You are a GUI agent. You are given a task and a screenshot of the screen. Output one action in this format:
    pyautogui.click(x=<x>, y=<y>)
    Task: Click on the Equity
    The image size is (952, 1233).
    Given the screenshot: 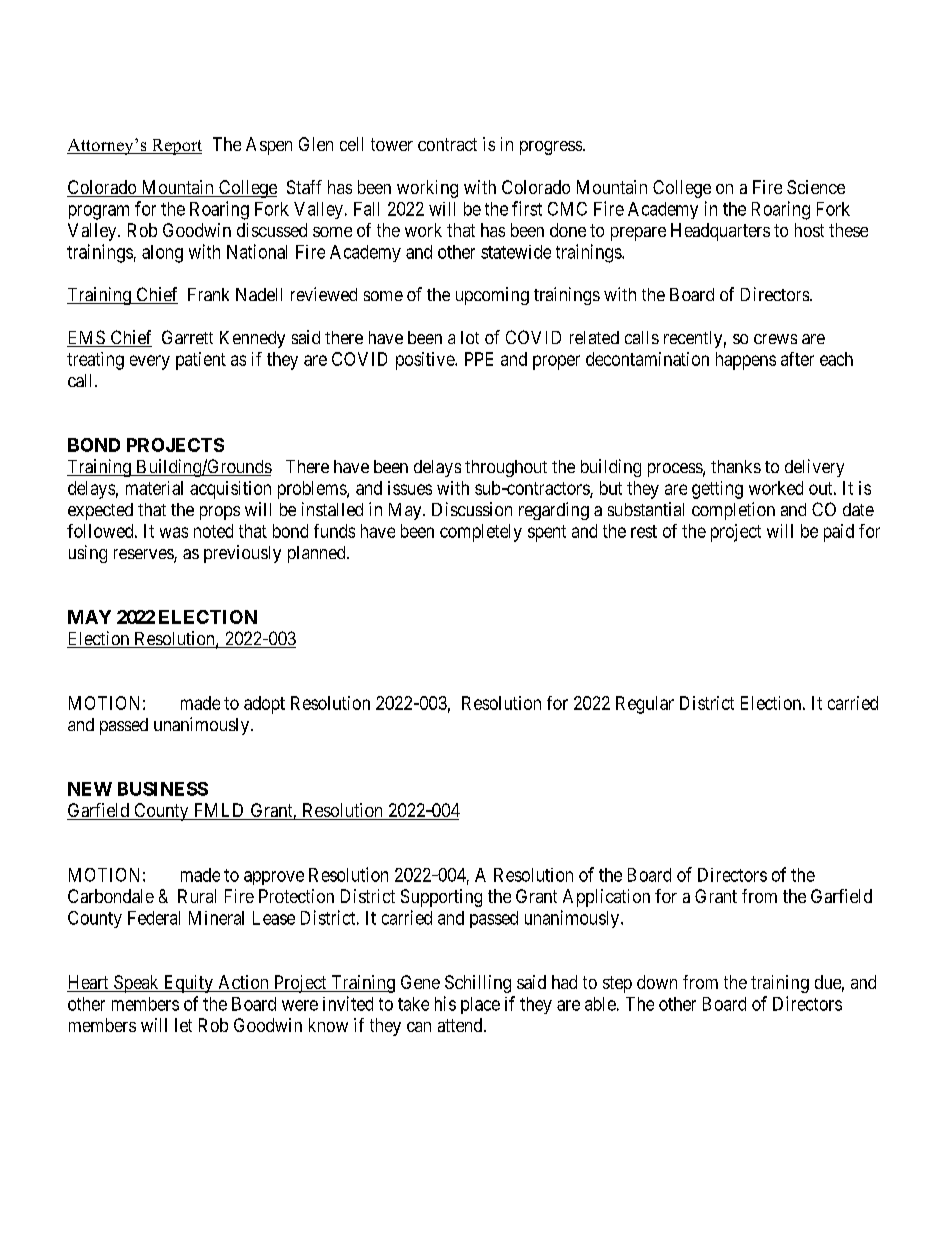 What is the action you would take?
    pyautogui.click(x=188, y=984)
